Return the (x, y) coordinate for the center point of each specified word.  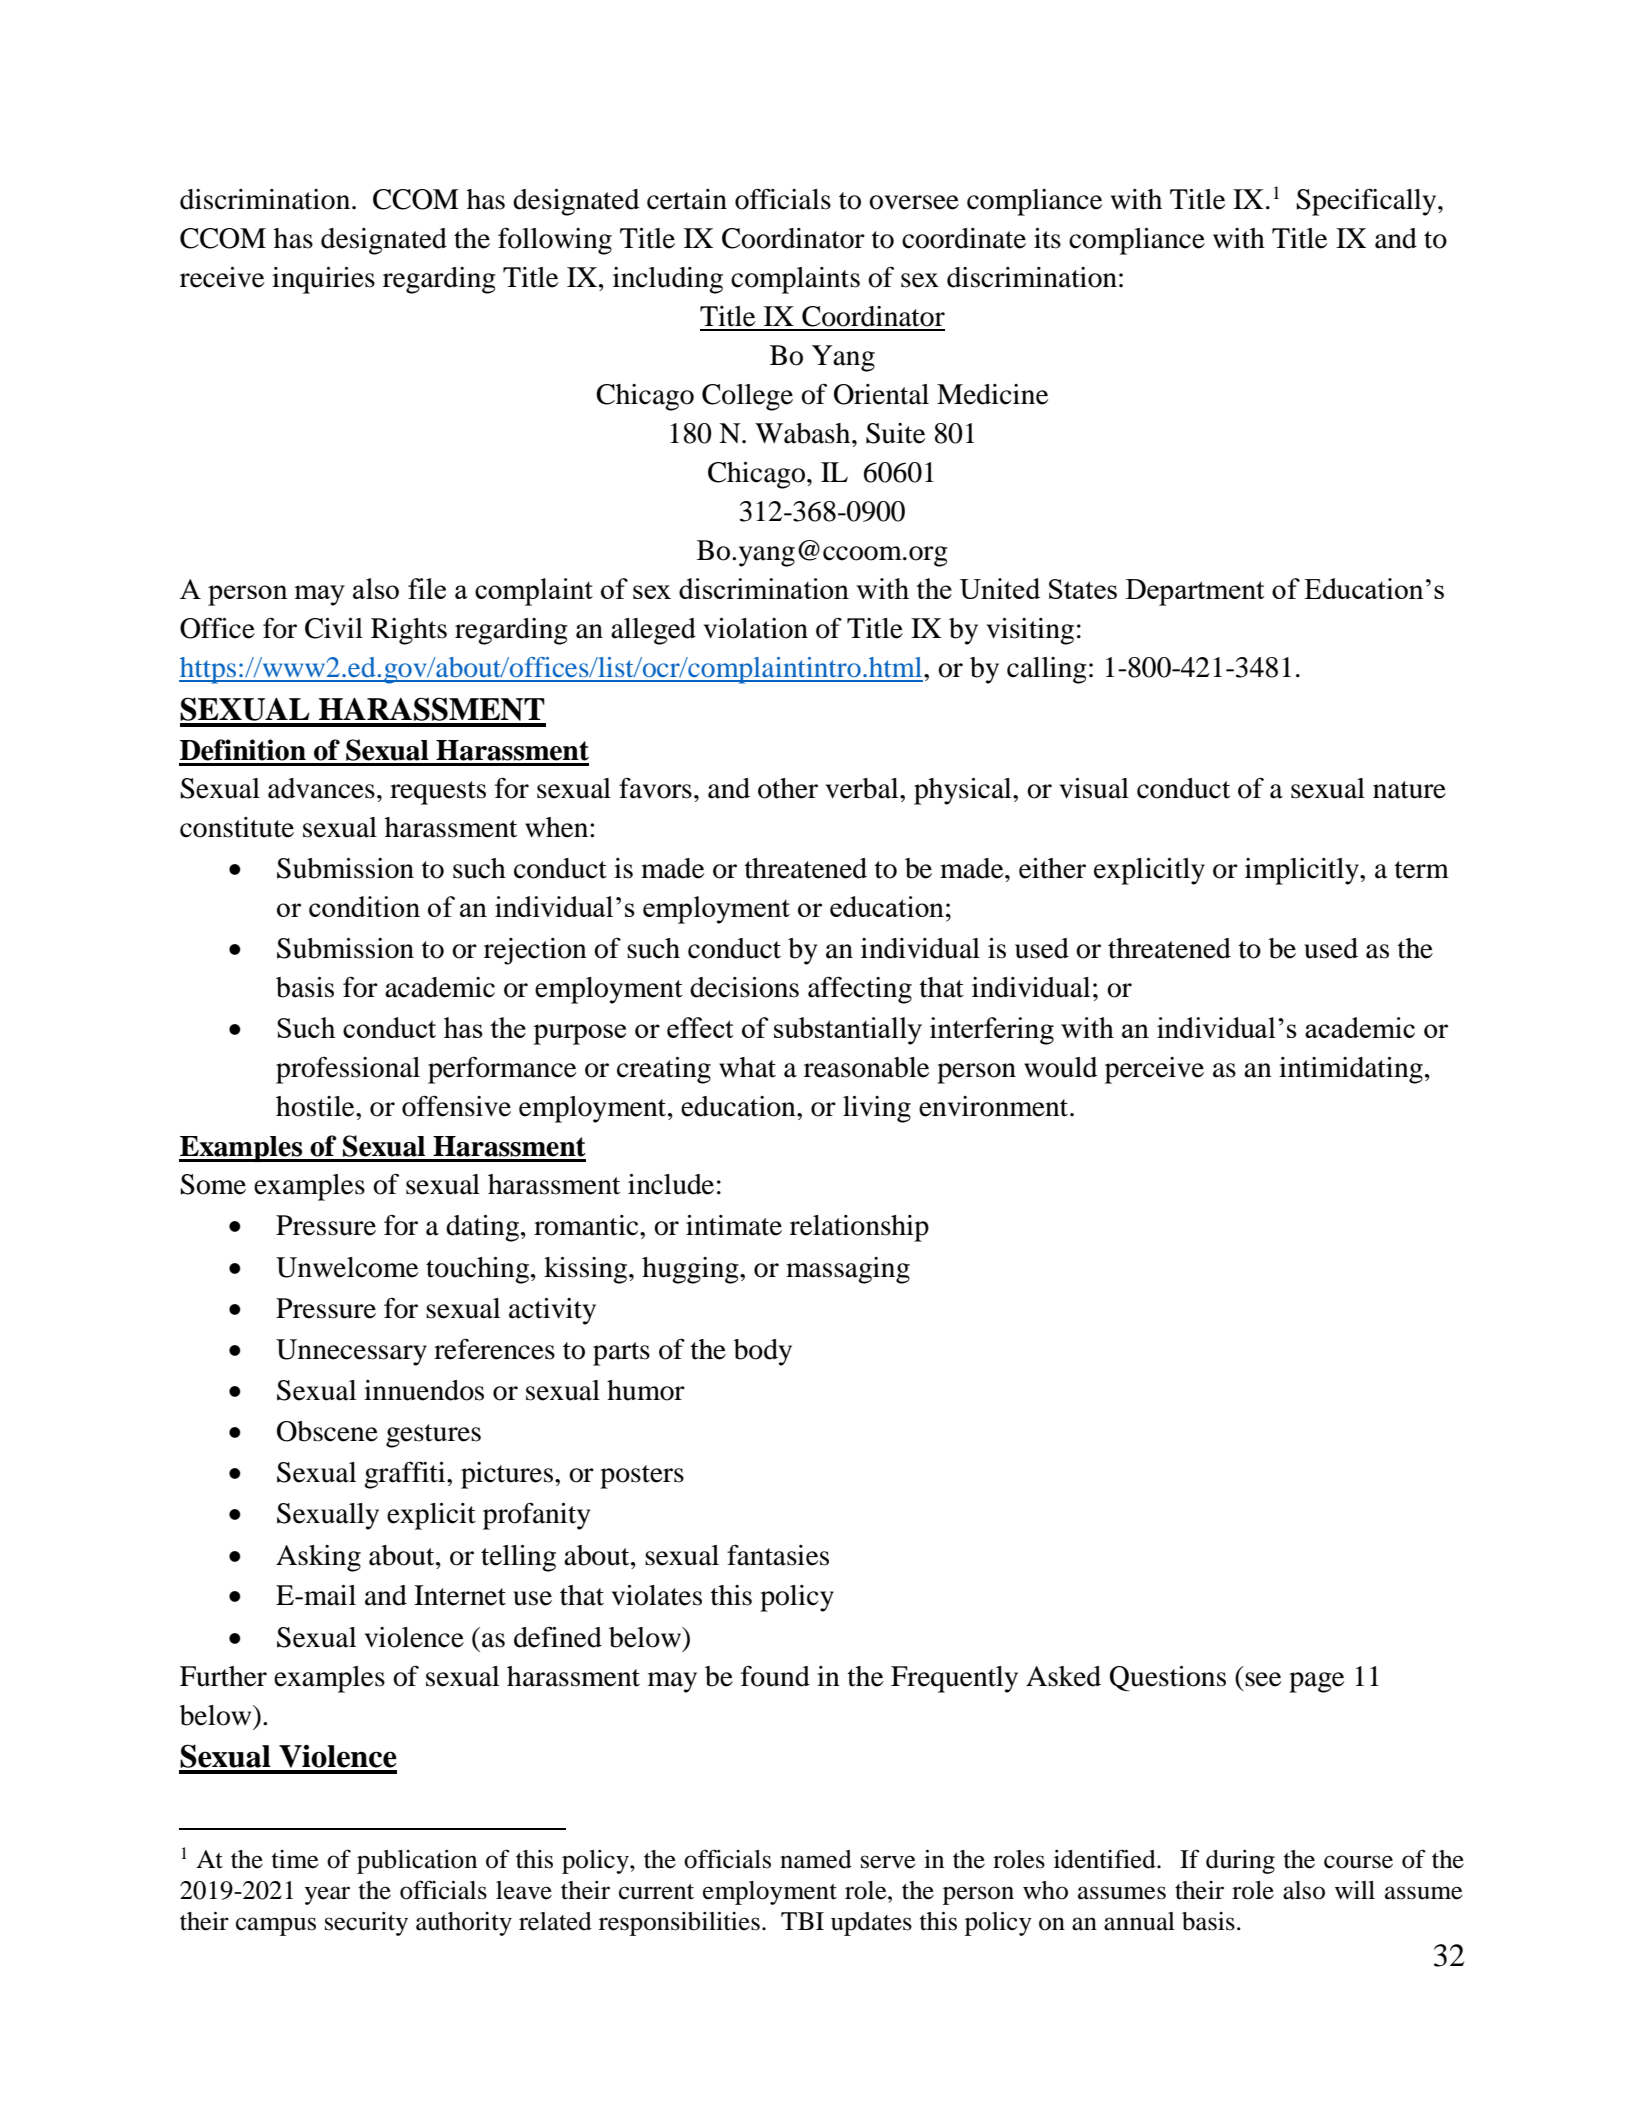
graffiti (406, 1475)
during (1240, 1862)
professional (348, 1070)
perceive (1154, 1070)
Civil (334, 628)
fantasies (778, 1555)
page (1316, 1682)
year (327, 1895)
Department (1195, 592)
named (816, 1859)
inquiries (323, 280)
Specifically (1367, 202)
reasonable (866, 1067)
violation (756, 628)
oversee (914, 202)
